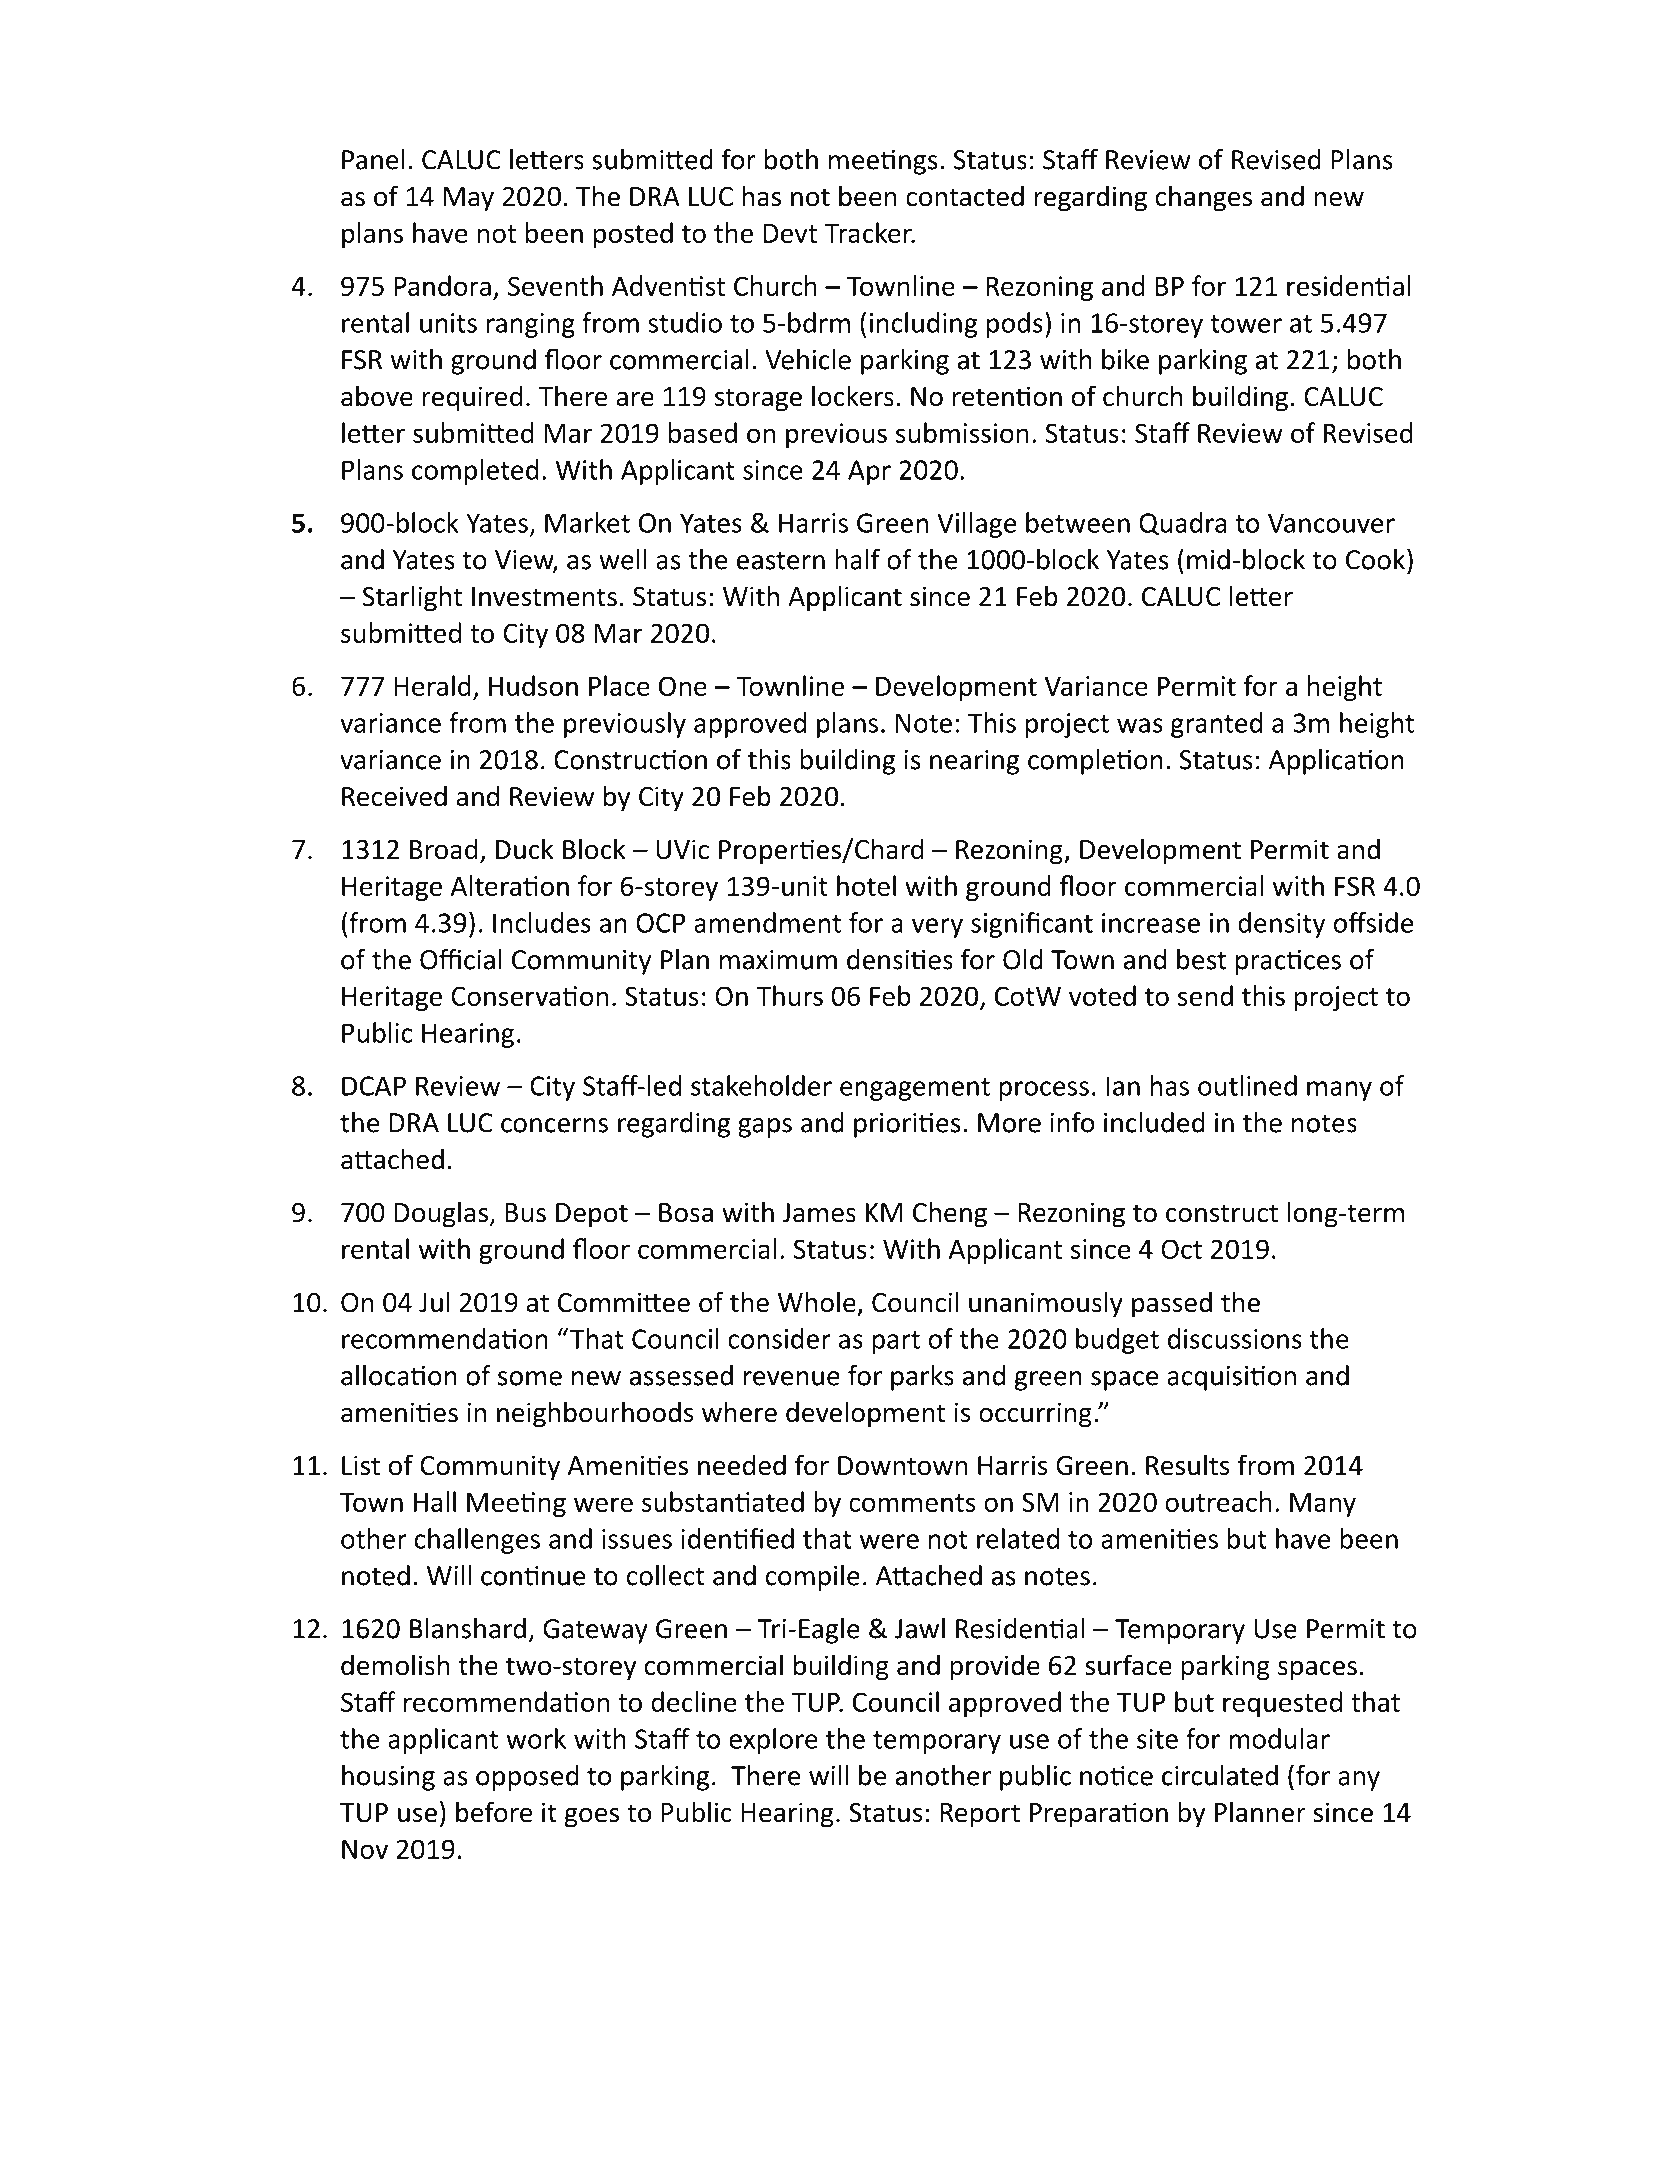 This document has height=2173, width=1679. I want to click on half, so click(857, 559).
